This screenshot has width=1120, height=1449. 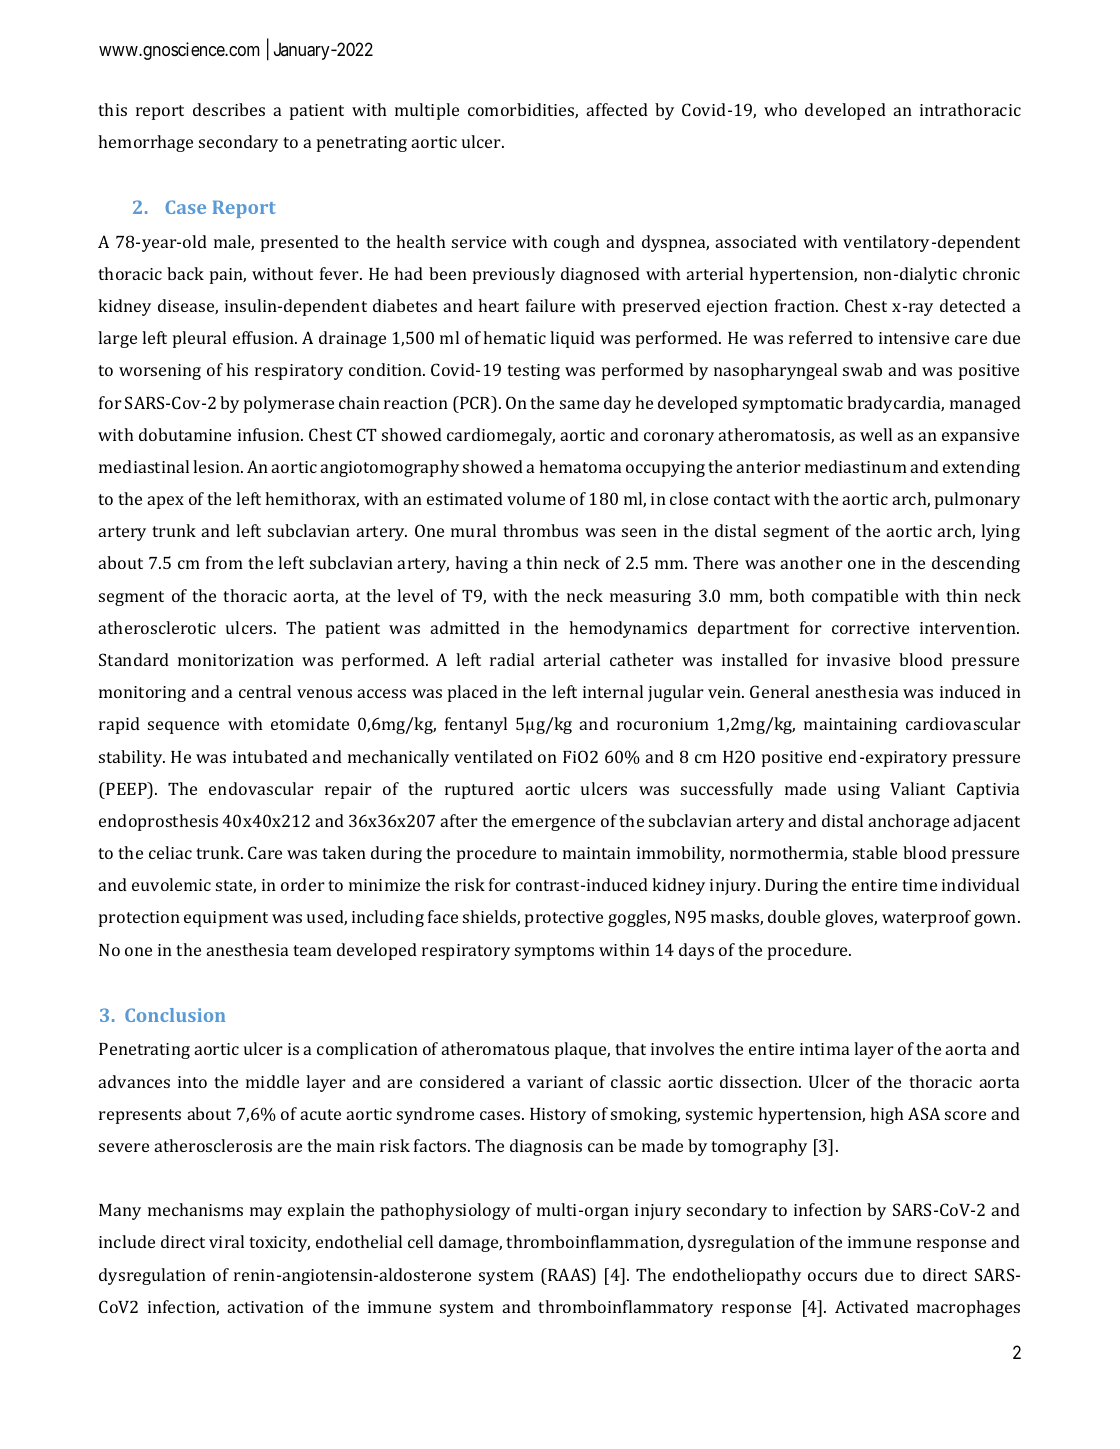 What do you see at coordinates (872, 1306) in the screenshot?
I see `Activated` at bounding box center [872, 1306].
